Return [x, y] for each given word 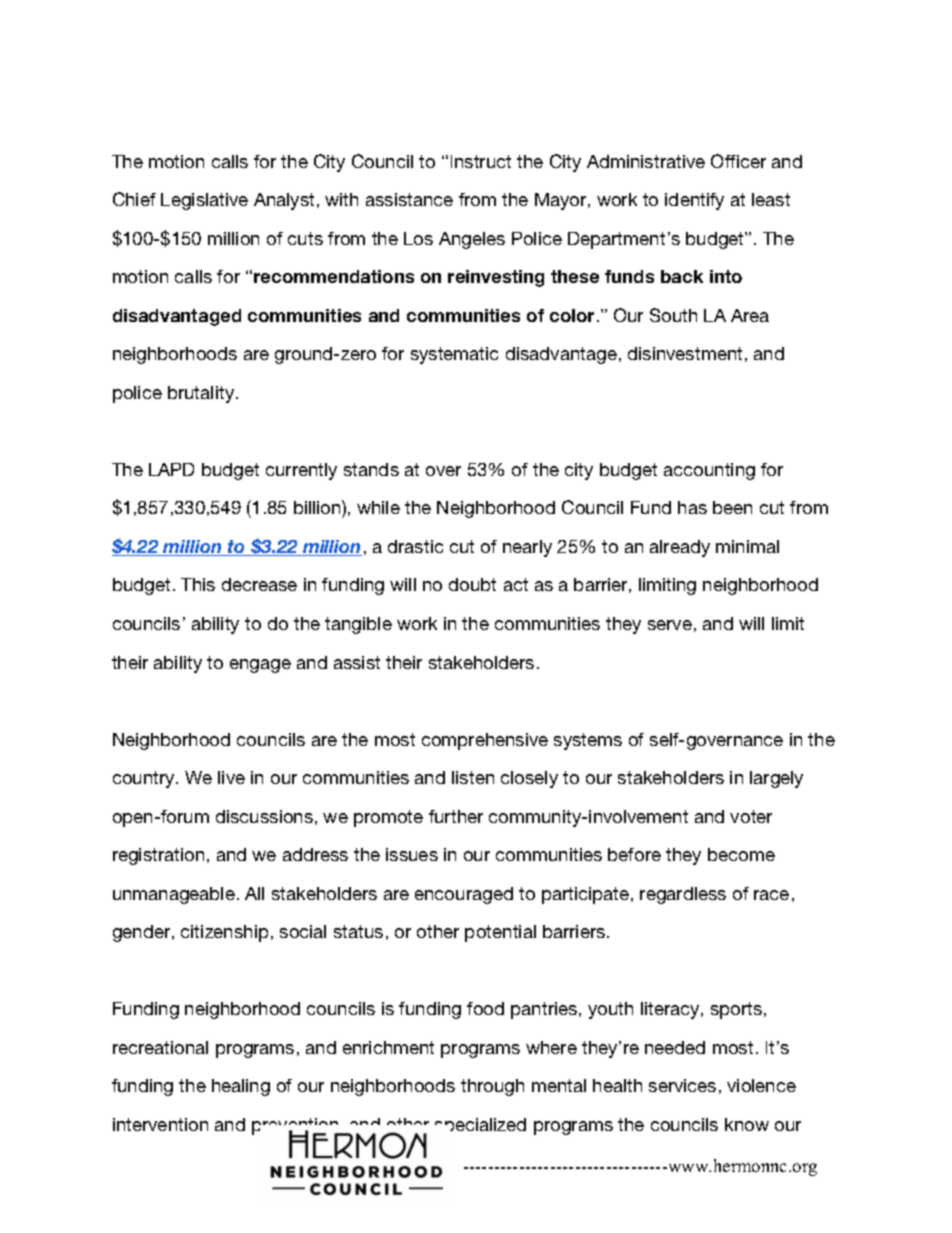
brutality [202, 394]
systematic [454, 355]
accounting [709, 471]
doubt [472, 584]
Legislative [204, 201]
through [492, 1087]
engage [260, 666]
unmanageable [174, 895]
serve [670, 625]
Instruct [481, 161]
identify [694, 201]
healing [241, 1087]
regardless [683, 895]
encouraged [464, 895]
